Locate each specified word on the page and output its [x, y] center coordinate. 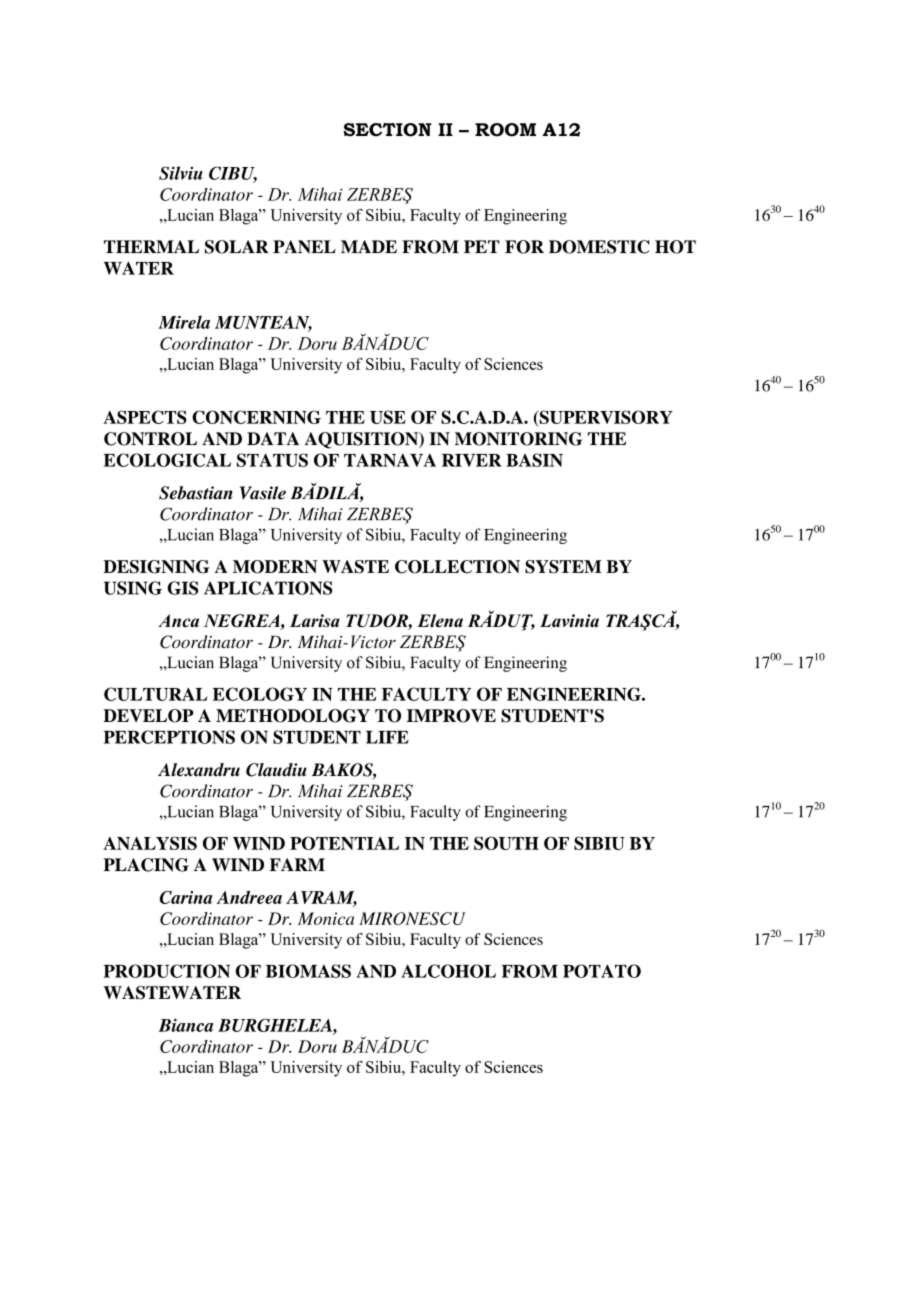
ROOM [505, 130]
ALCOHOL [448, 971]
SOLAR [237, 247]
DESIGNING [156, 567]
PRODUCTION [167, 971]
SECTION [387, 130]
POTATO [602, 971]
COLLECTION [457, 567]
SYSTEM [563, 567]
